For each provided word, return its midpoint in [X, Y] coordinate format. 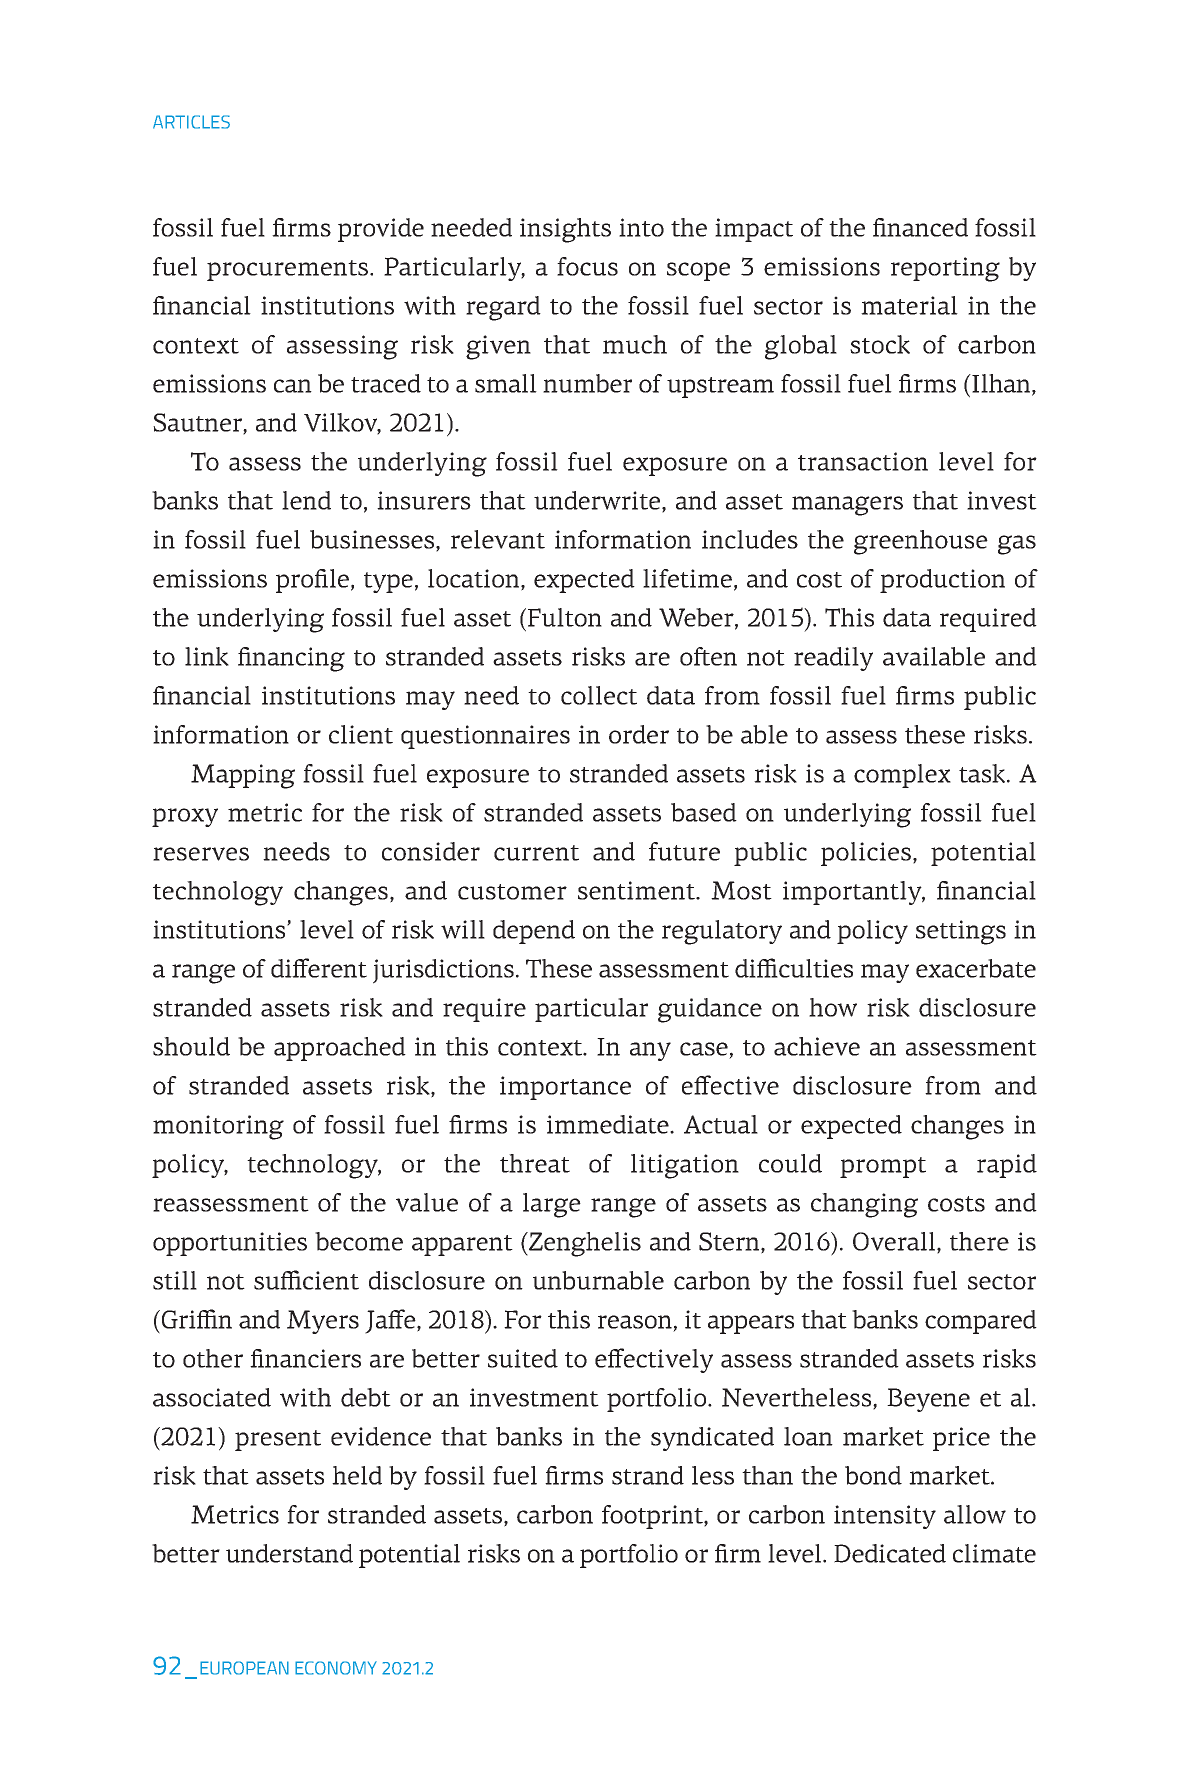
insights [565, 230]
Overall [895, 1242]
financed [920, 227]
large [552, 1205]
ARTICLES [191, 122]
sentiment [637, 890]
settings [961, 932]
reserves [201, 854]
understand [289, 1553]
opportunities [230, 1244]
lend [306, 500]
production [942, 581]
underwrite [598, 501]
